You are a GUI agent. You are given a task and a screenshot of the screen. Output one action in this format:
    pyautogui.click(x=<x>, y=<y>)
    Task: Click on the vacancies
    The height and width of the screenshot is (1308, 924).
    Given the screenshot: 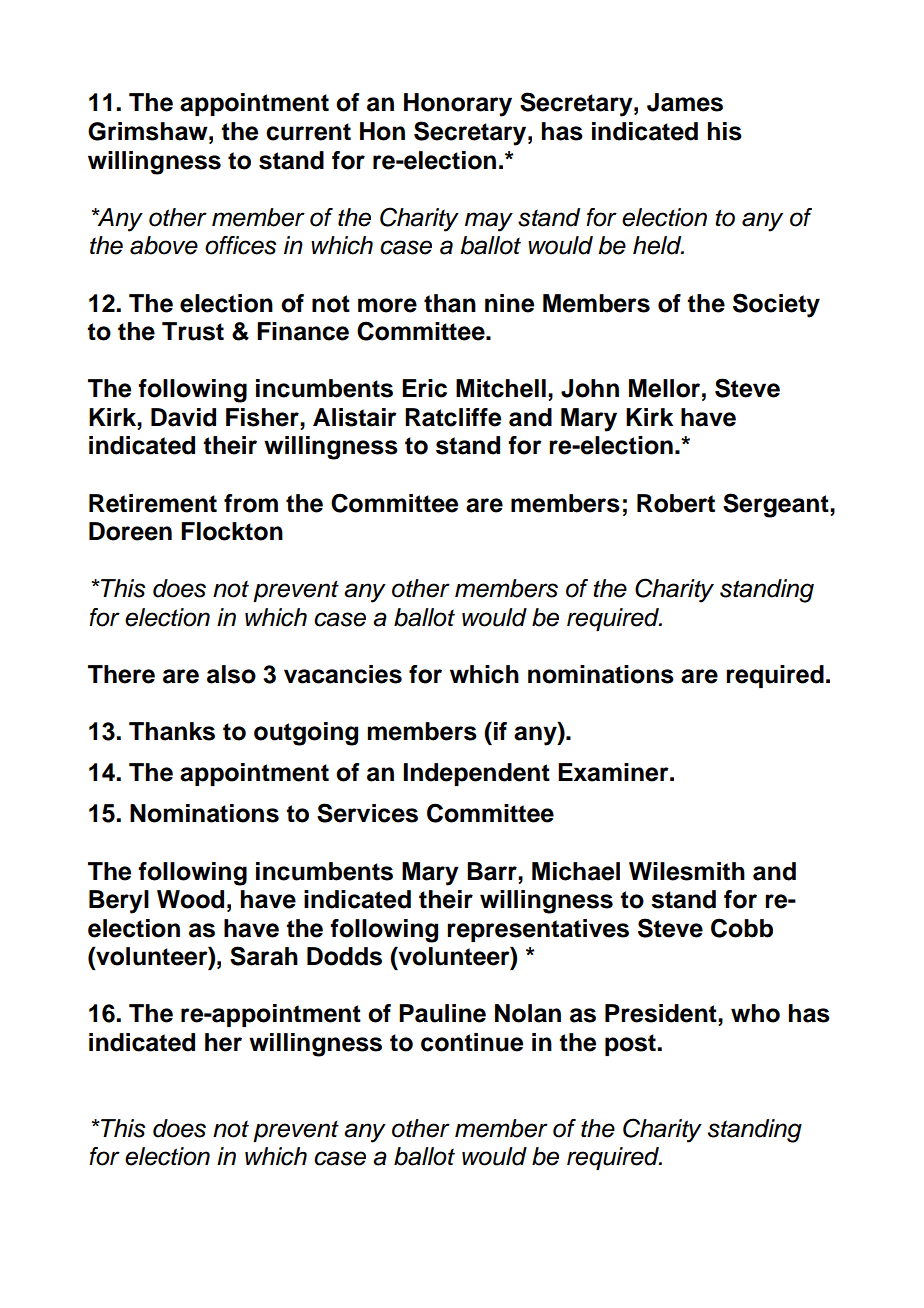 What is the action you would take?
    pyautogui.click(x=343, y=674)
